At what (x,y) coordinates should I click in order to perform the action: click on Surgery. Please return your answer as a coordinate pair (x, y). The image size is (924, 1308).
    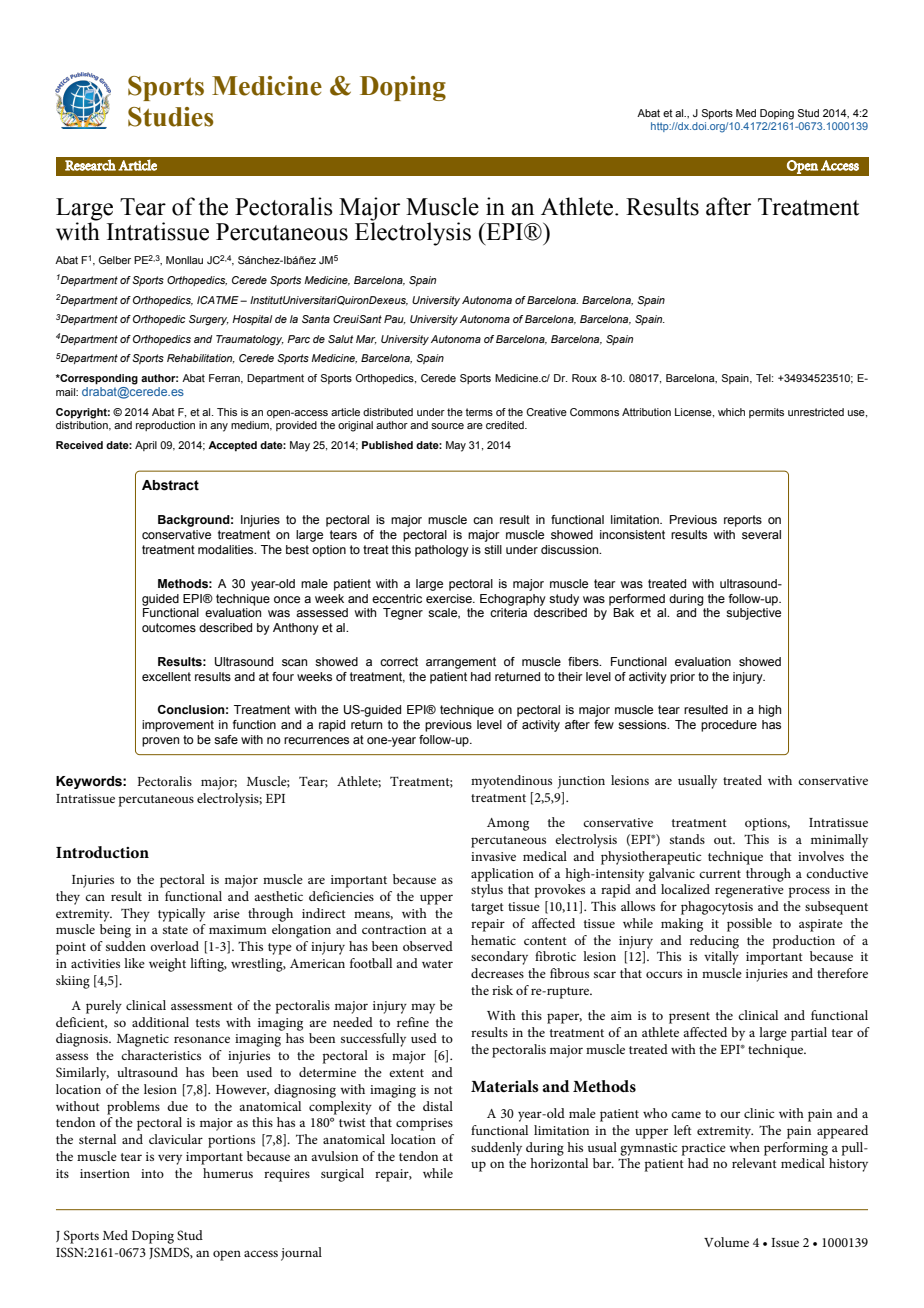
    Looking at the image, I should click on (209, 320).
